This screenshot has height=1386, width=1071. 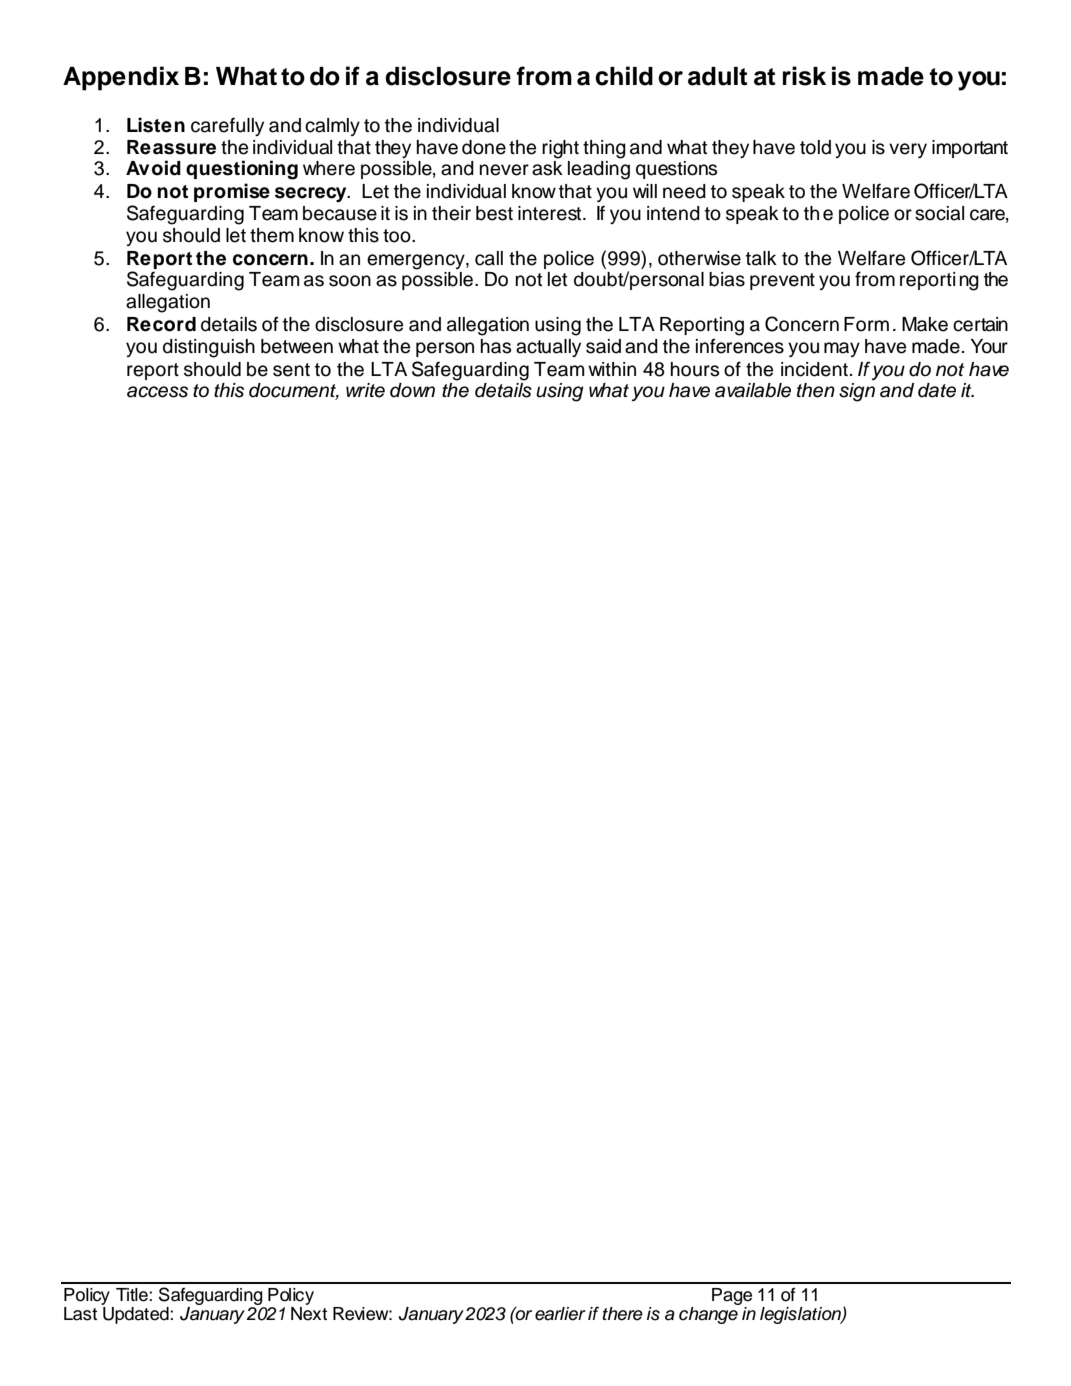 What do you see at coordinates (309, 1314) in the screenshot?
I see `Next` at bounding box center [309, 1314].
